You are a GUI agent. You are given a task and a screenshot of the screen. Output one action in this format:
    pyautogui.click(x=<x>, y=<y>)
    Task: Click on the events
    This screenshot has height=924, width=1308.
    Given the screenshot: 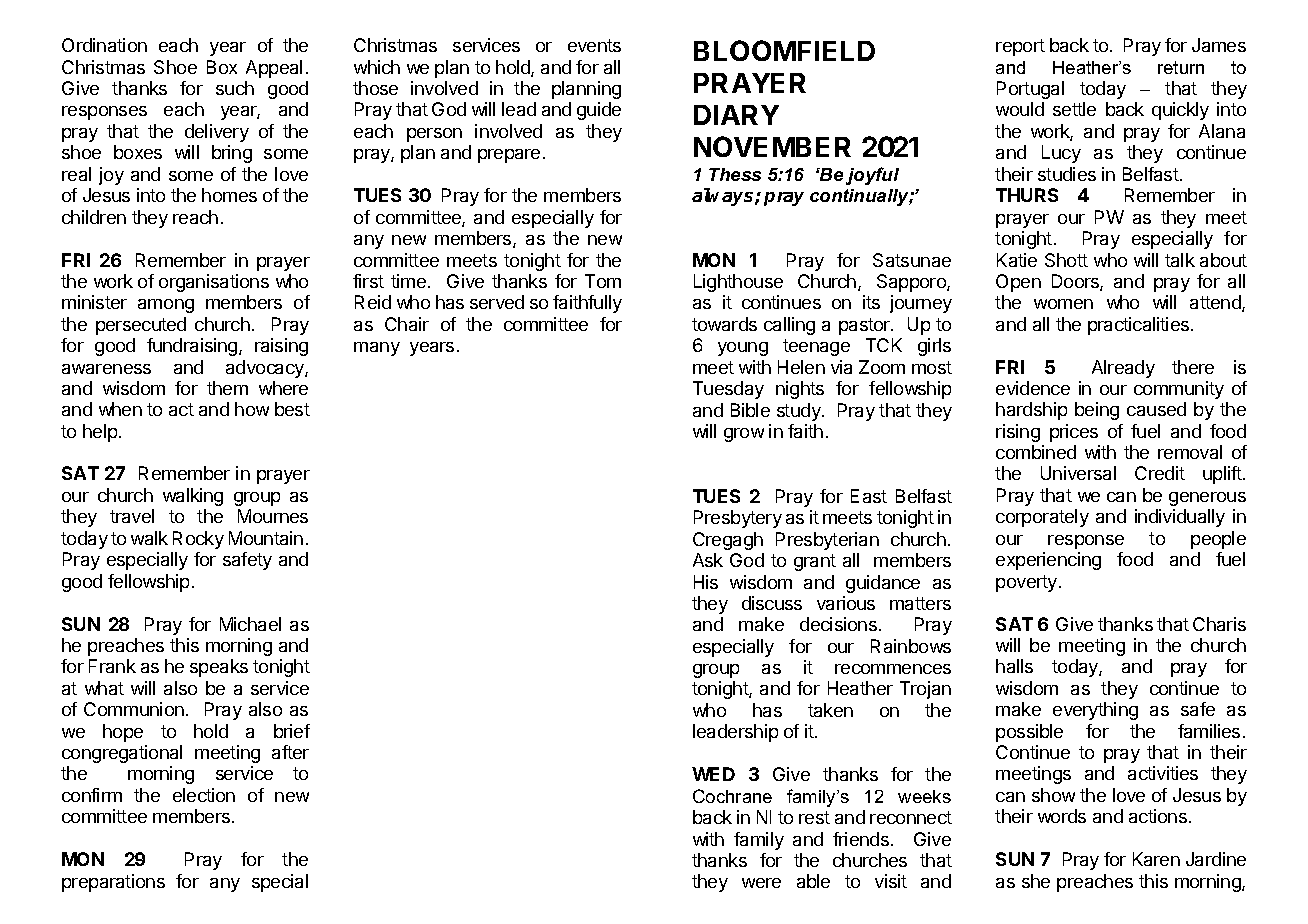 What is the action you would take?
    pyautogui.click(x=594, y=45)
